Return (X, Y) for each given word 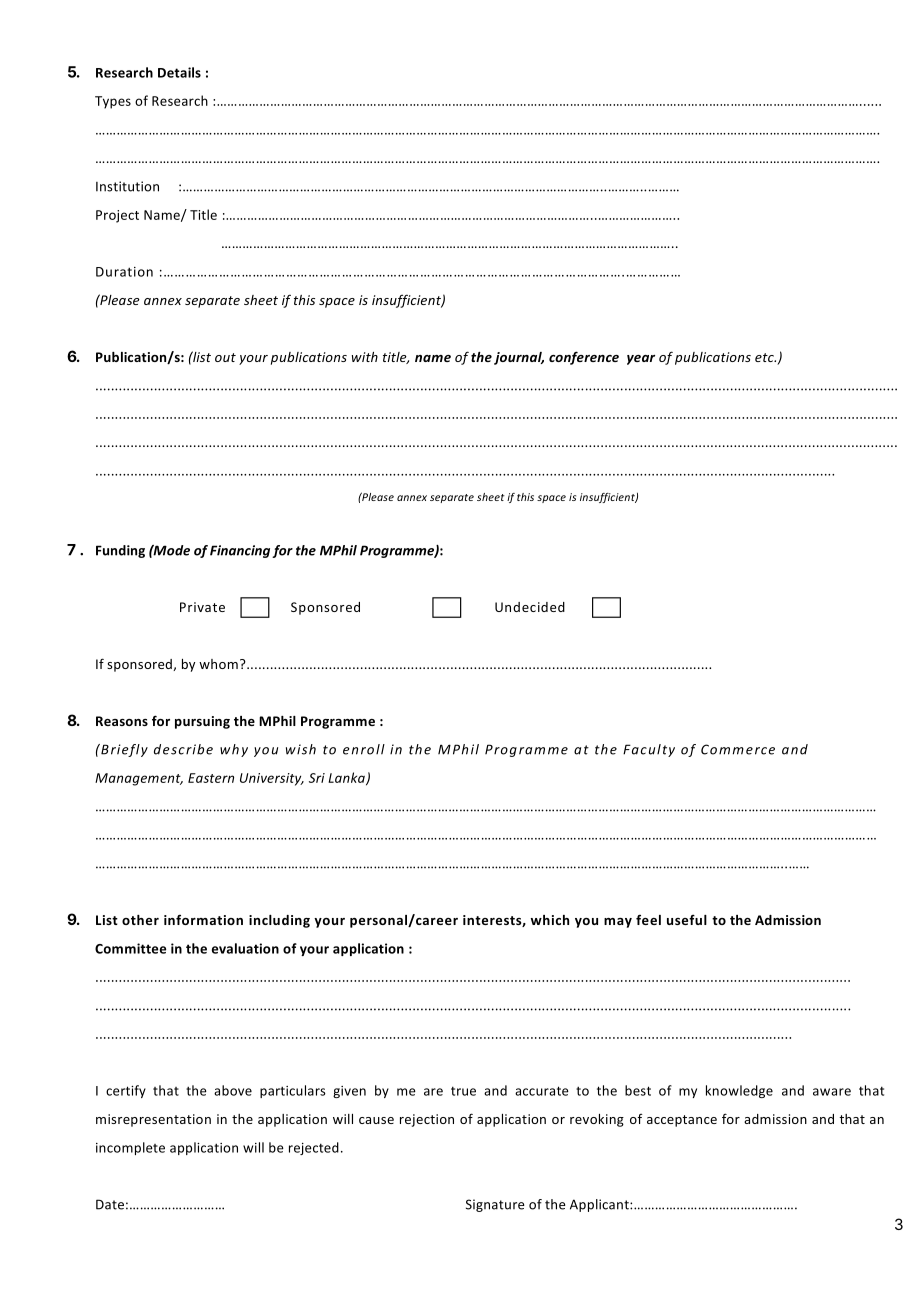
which (550, 920)
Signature (495, 1205)
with (365, 357)
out (225, 357)
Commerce (738, 749)
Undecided (530, 607)
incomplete (130, 1148)
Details (179, 72)
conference (584, 358)
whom (218, 664)
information (203, 920)
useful (687, 919)
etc (765, 357)
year (641, 360)
